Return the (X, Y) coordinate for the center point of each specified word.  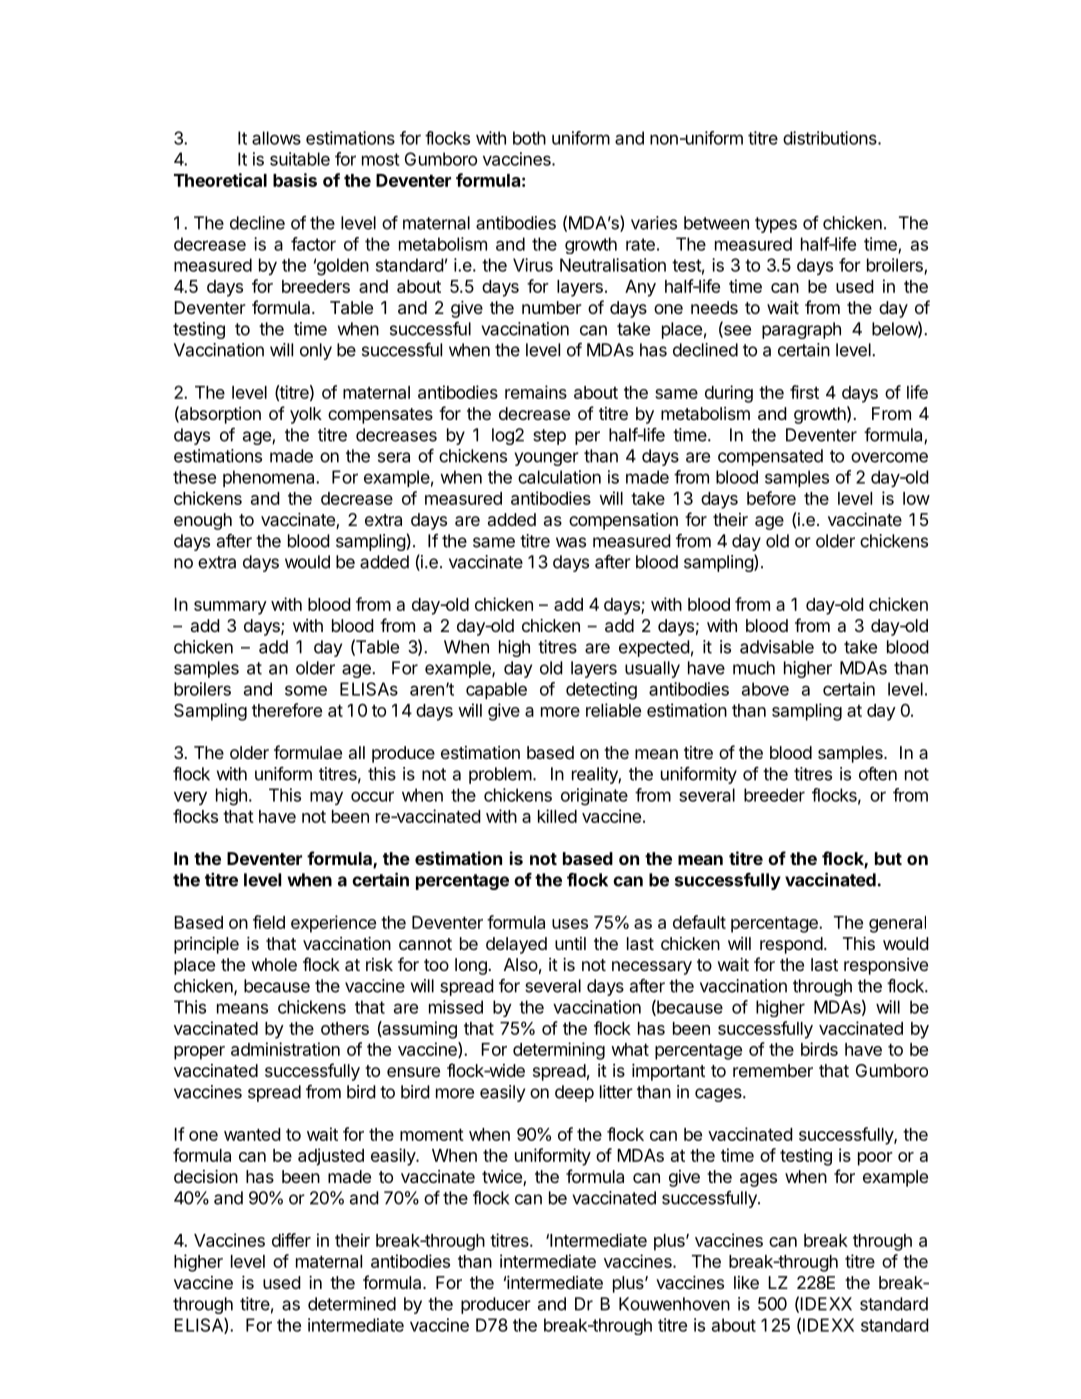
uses (570, 924)
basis (295, 180)
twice (503, 1178)
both (529, 138)
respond (791, 945)
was (571, 542)
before (771, 498)
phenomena (270, 478)
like (746, 1282)
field (269, 922)
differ (291, 1240)
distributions (831, 138)
